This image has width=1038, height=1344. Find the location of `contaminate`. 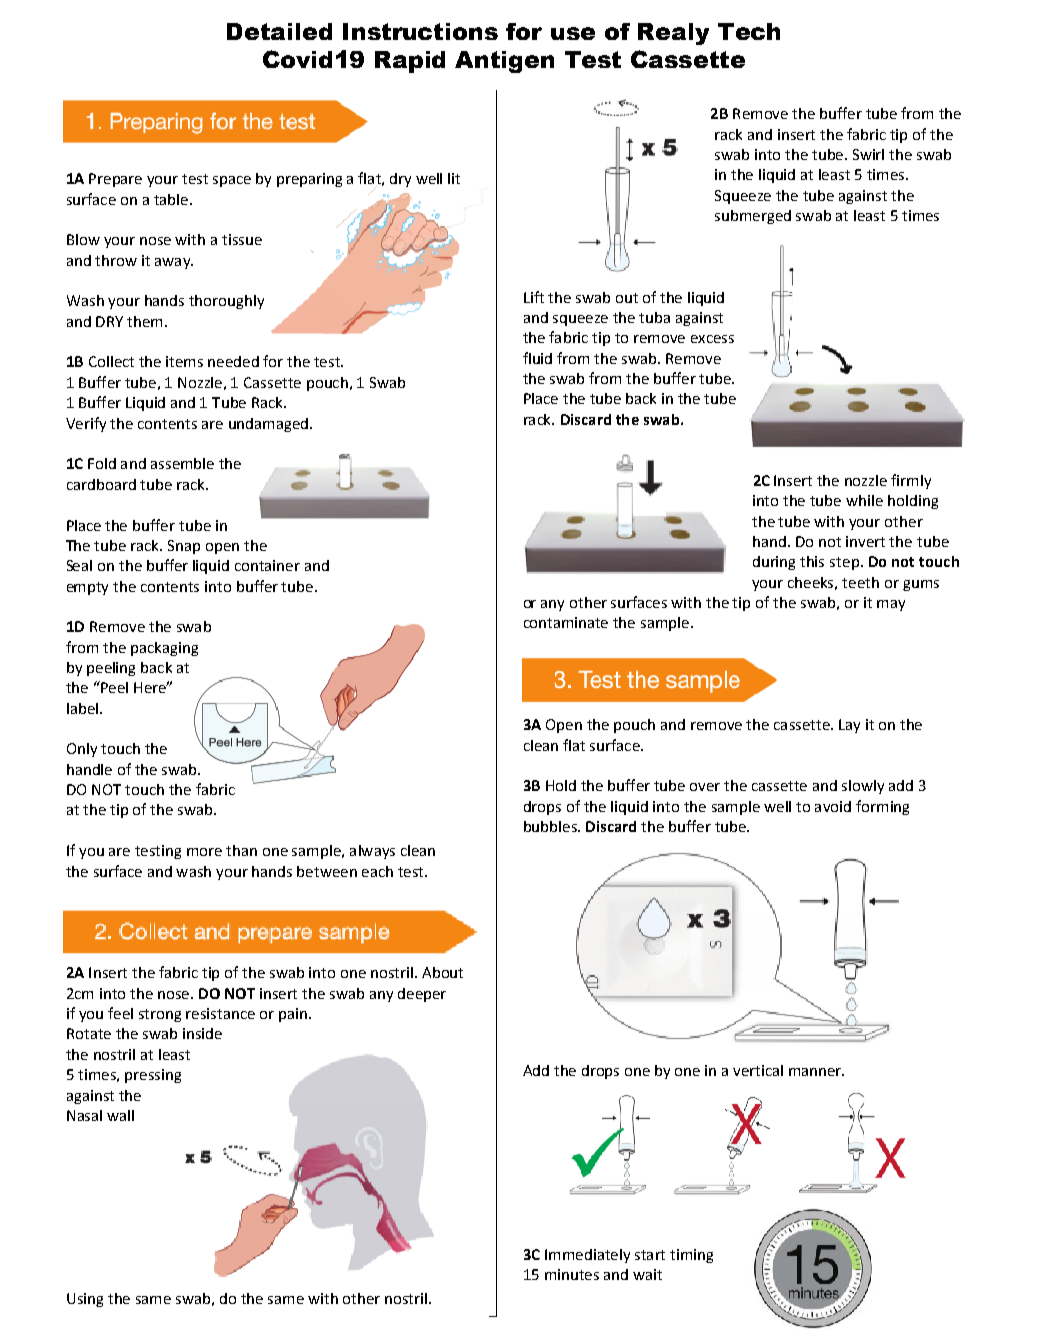

contaminate is located at coordinates (566, 622).
